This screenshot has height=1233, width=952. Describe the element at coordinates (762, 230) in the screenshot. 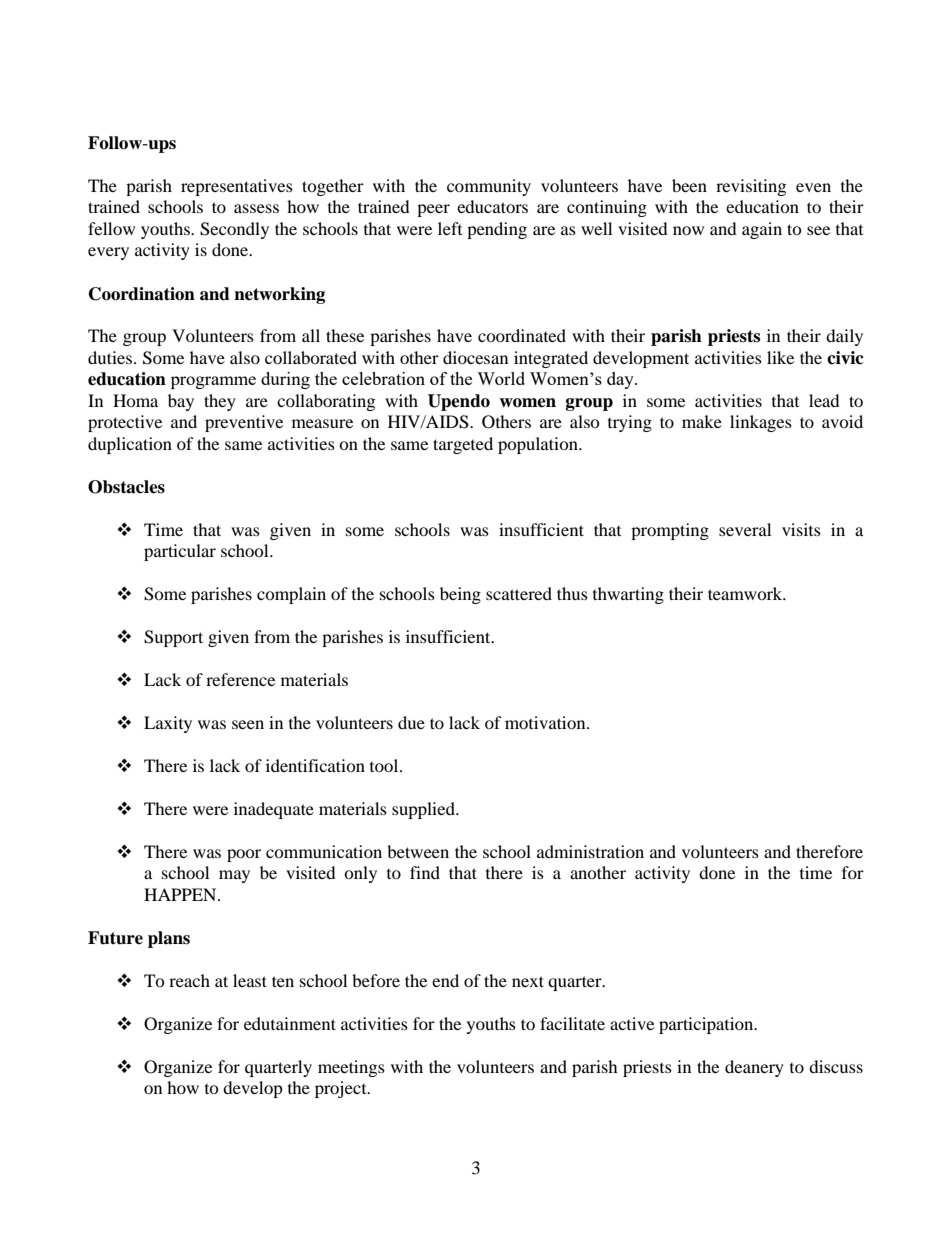

I see `again` at that location.
